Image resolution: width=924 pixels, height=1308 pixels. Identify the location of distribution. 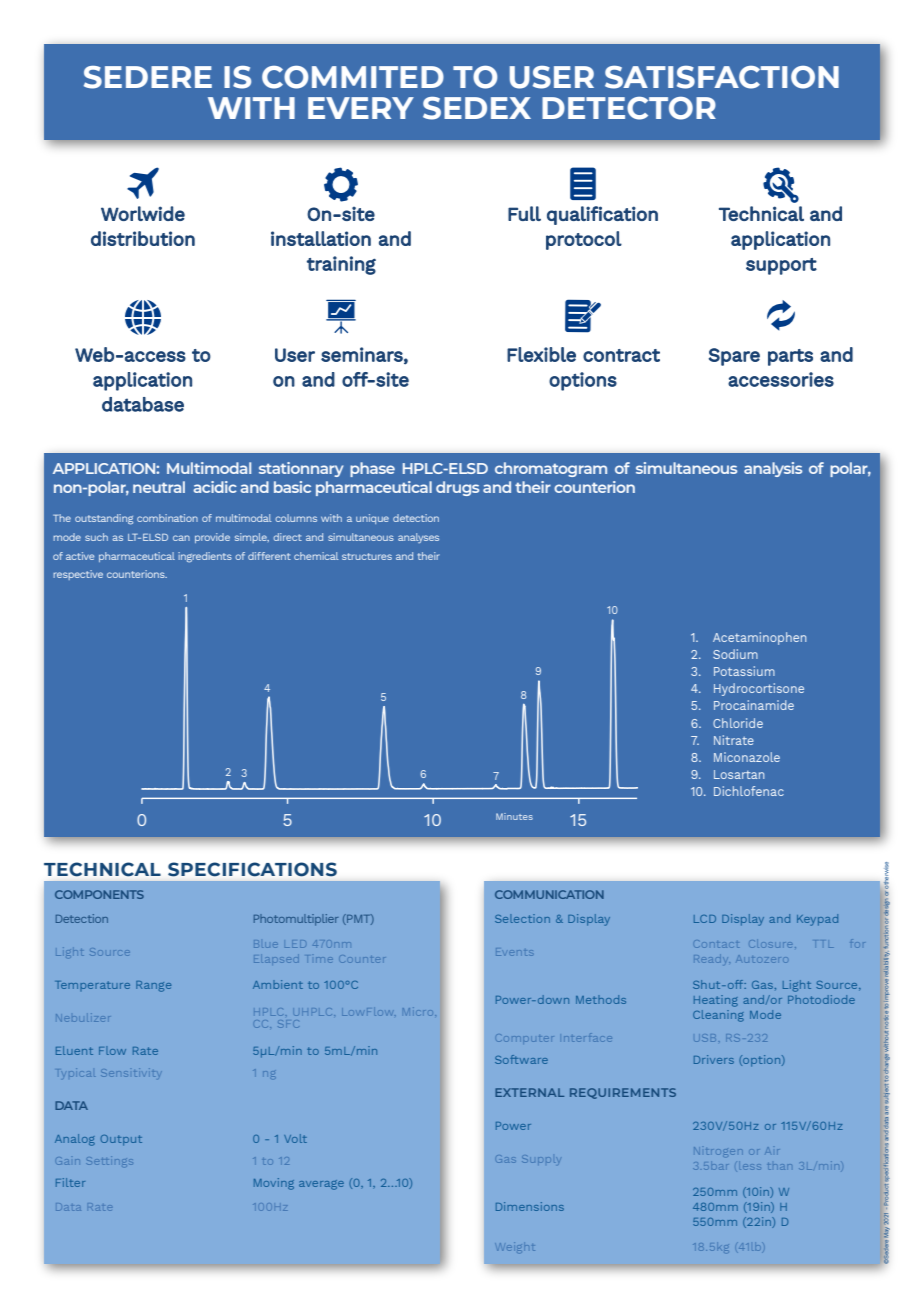
(143, 238).
